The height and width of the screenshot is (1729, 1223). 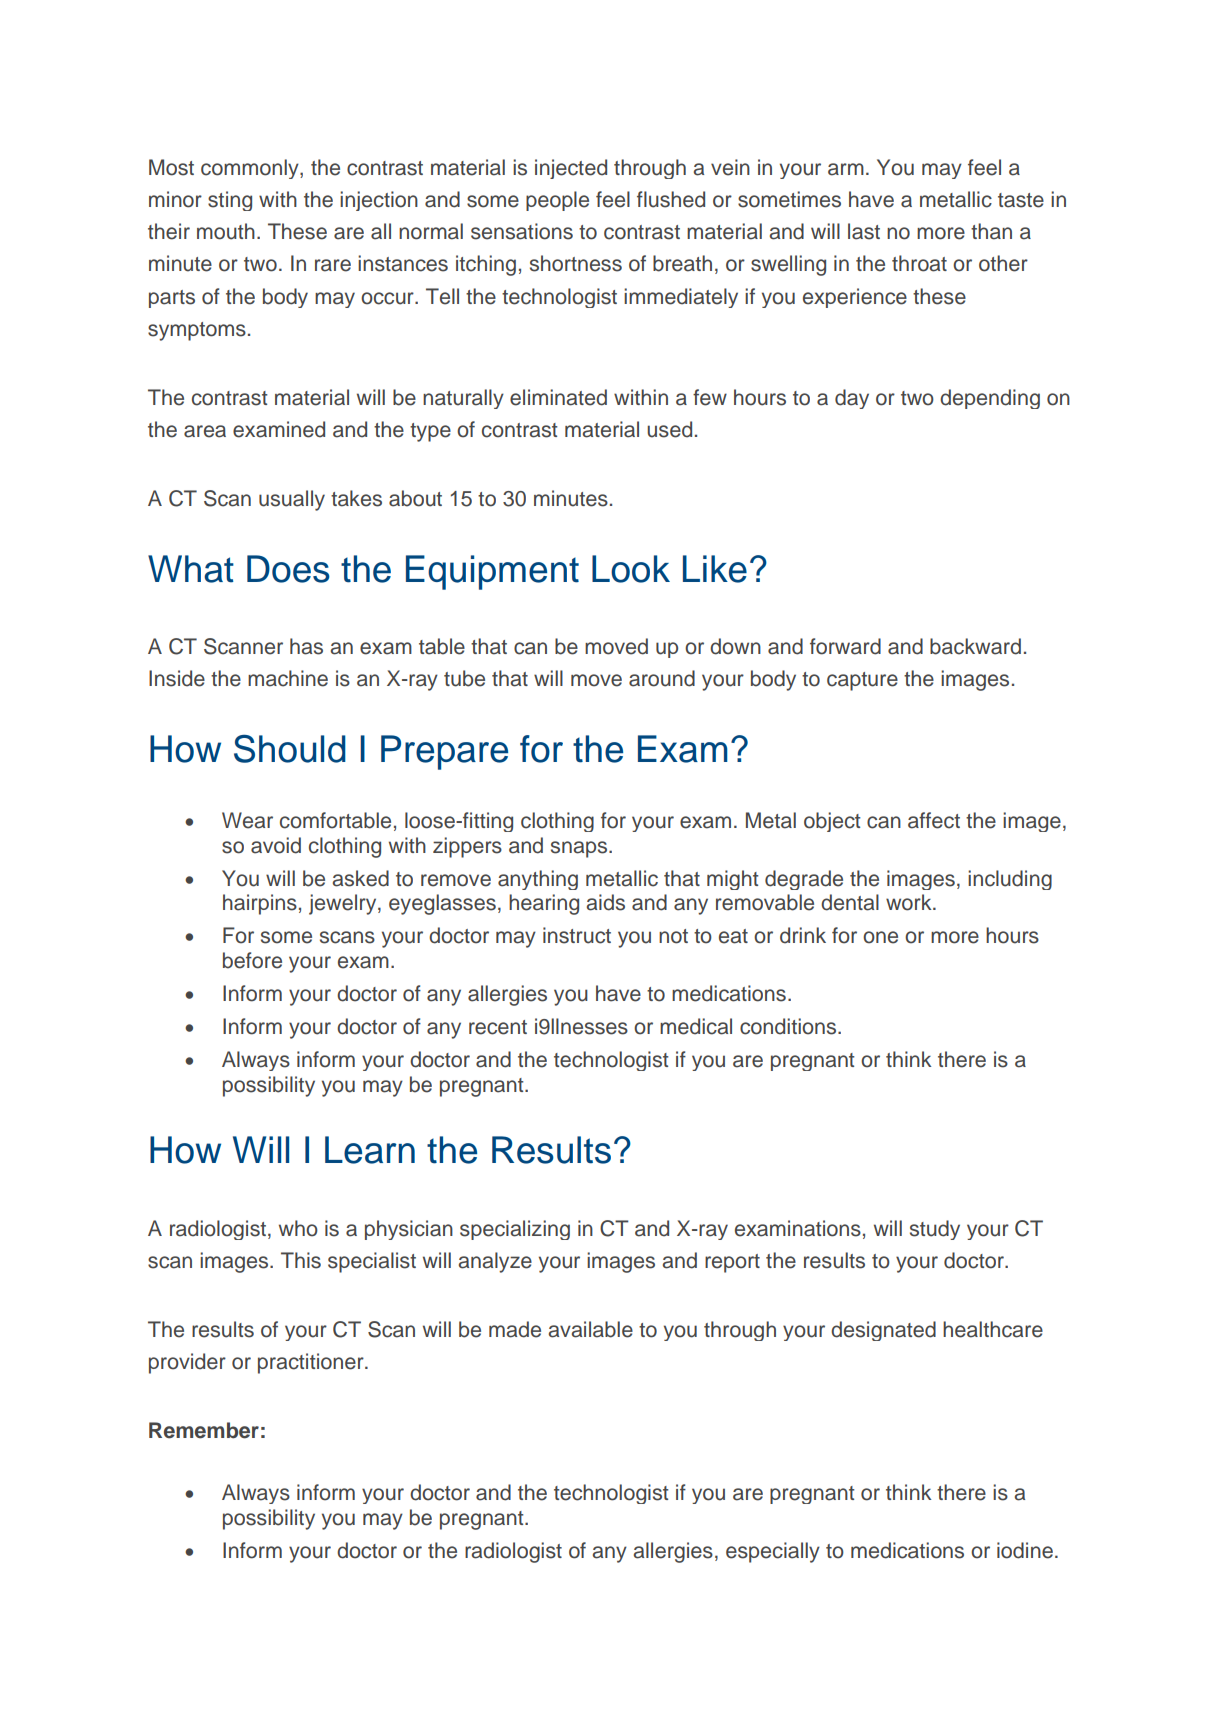 I want to click on conditions, so click(x=789, y=1026).
